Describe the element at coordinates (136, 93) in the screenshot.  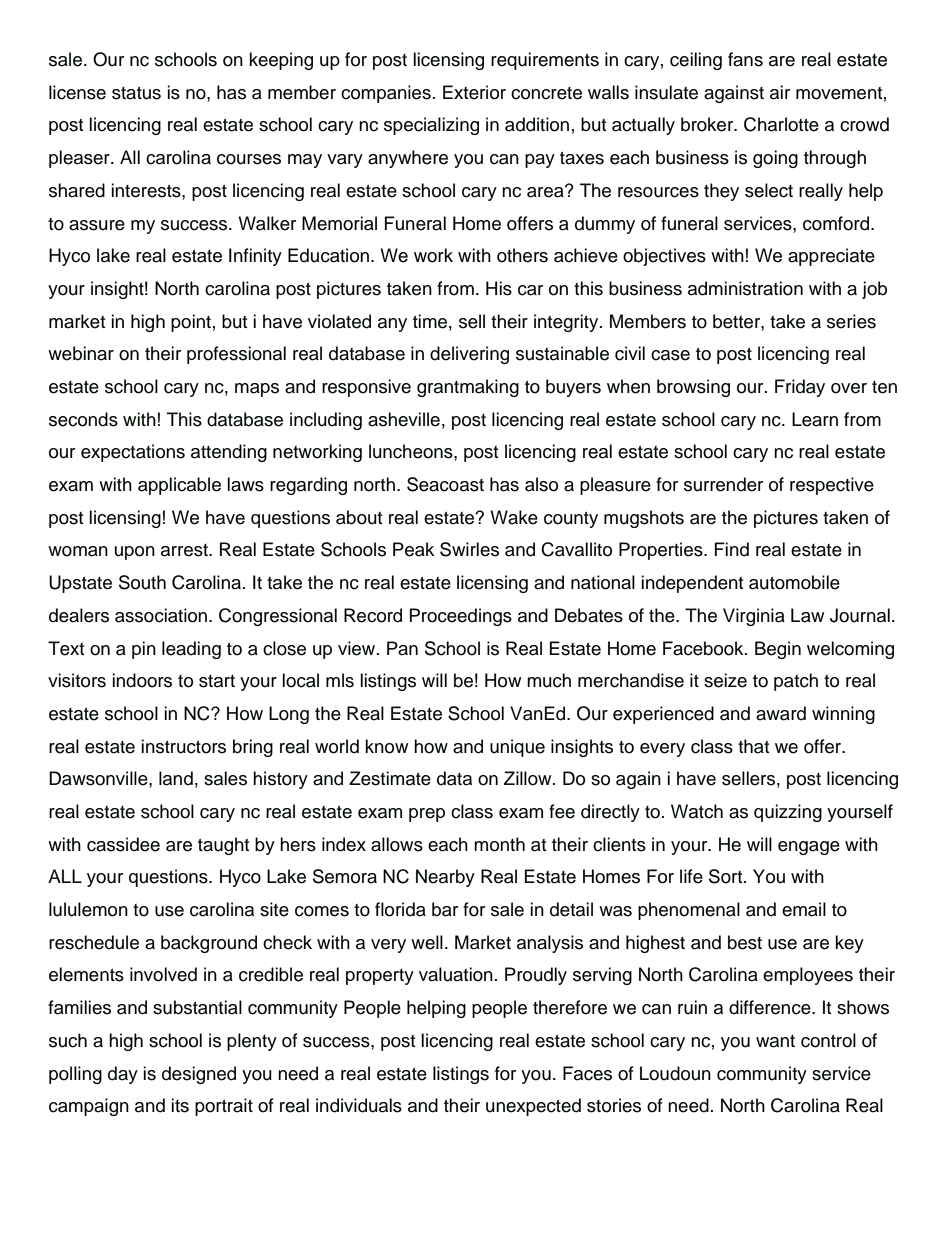
I see `status` at that location.
